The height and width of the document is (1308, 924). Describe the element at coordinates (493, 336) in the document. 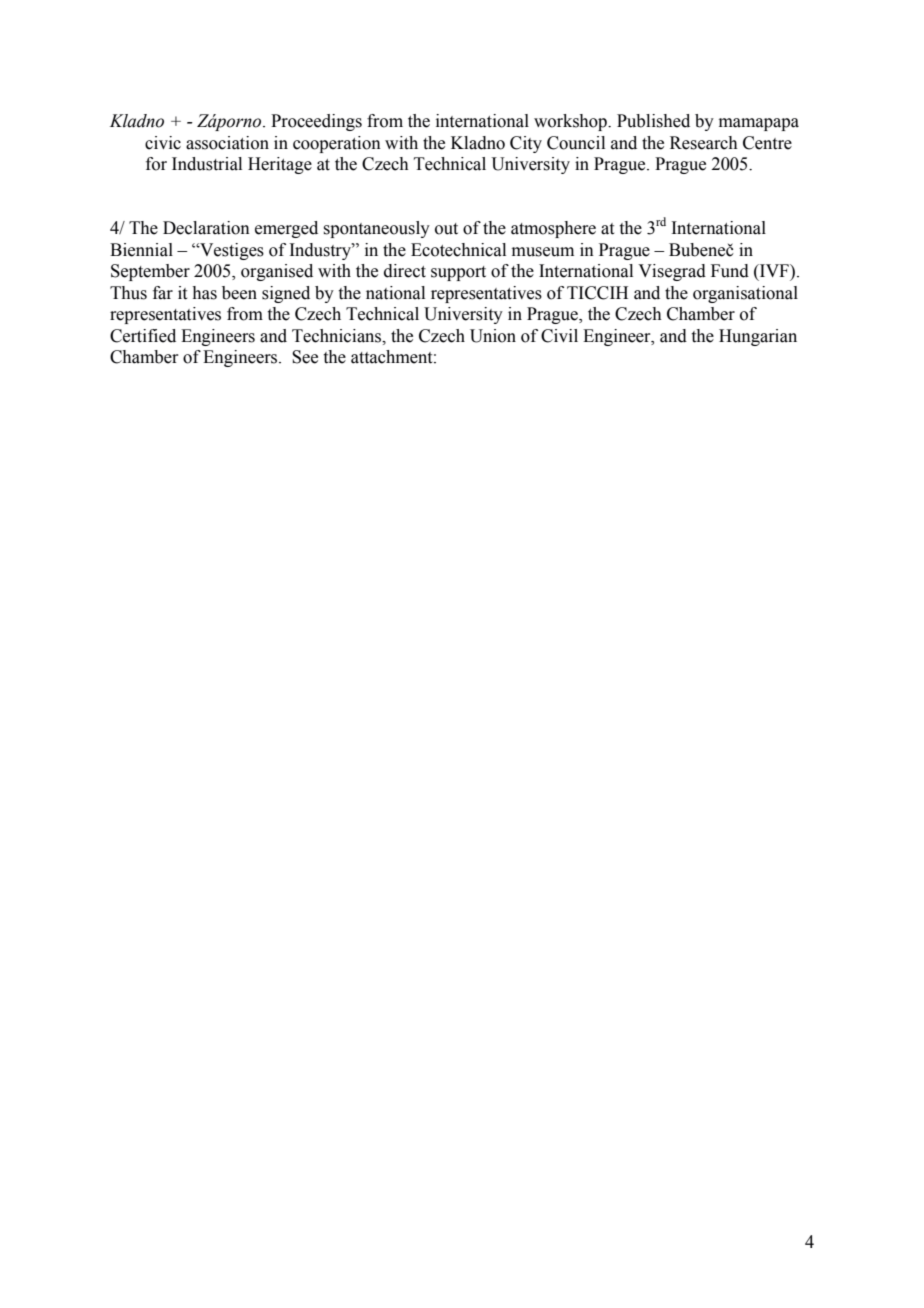

I see `Union` at that location.
